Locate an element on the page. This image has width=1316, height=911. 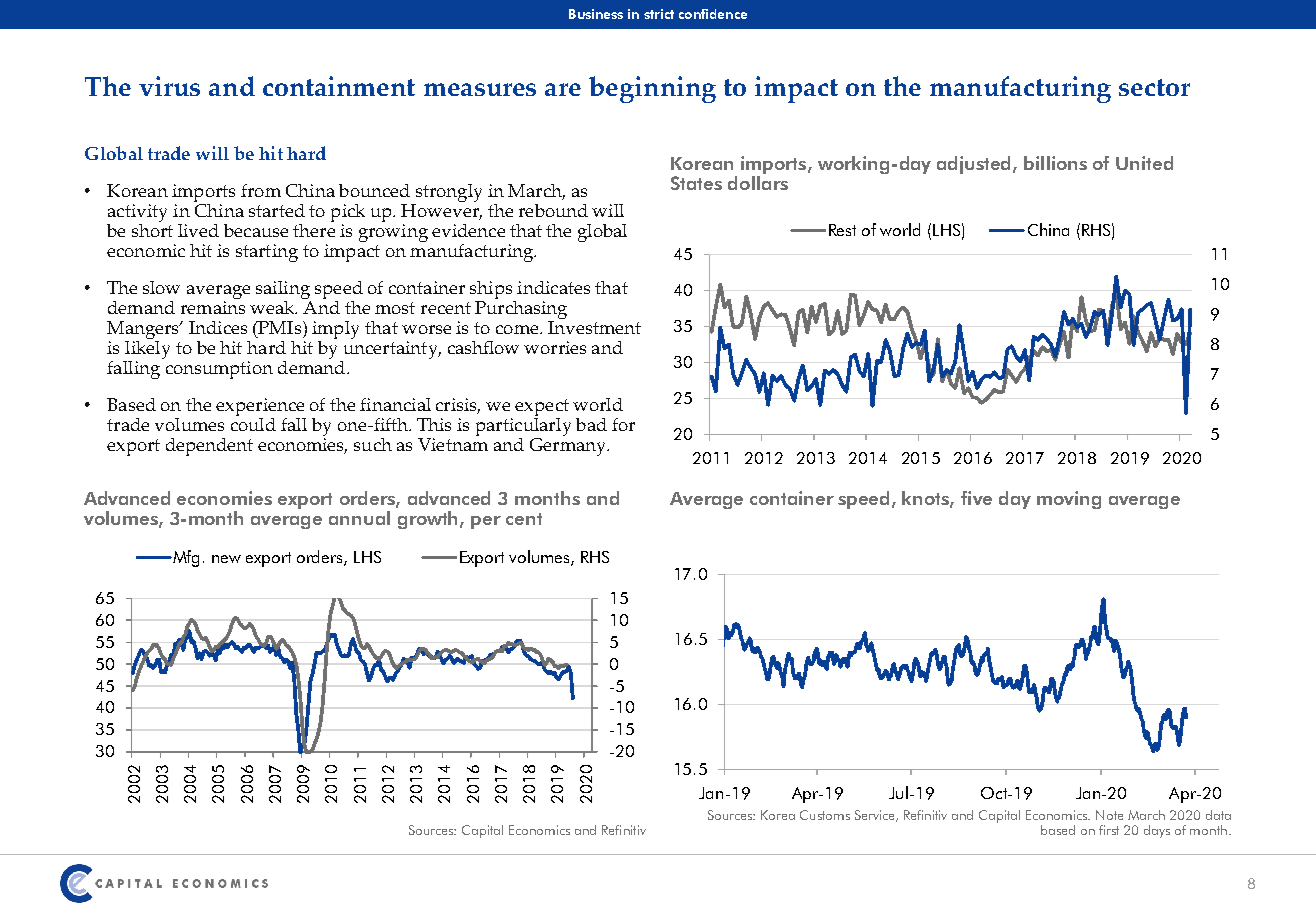
strict is located at coordinates (659, 14).
